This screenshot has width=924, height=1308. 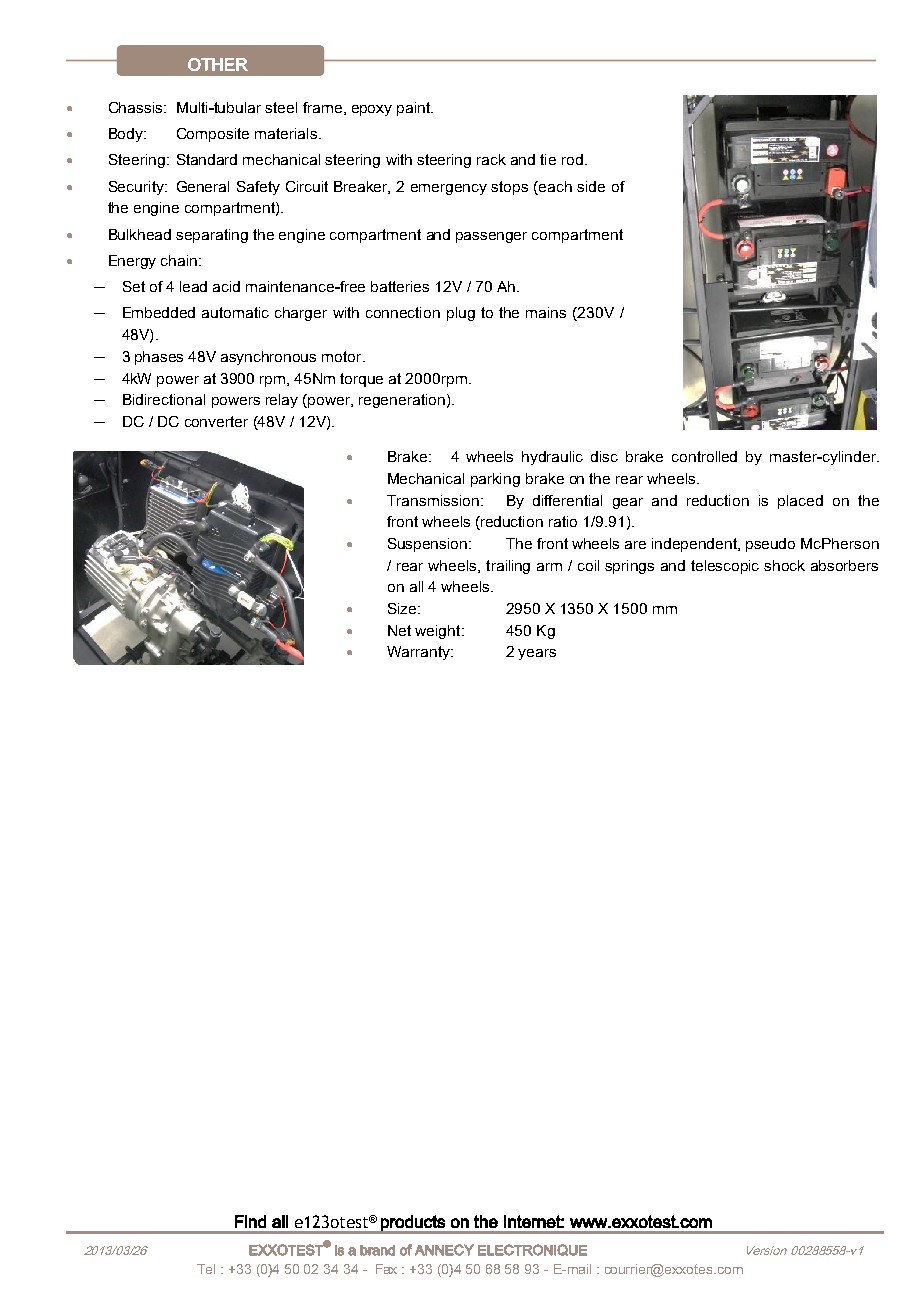 What do you see at coordinates (250, 1221) in the screenshot?
I see `Find` at bounding box center [250, 1221].
